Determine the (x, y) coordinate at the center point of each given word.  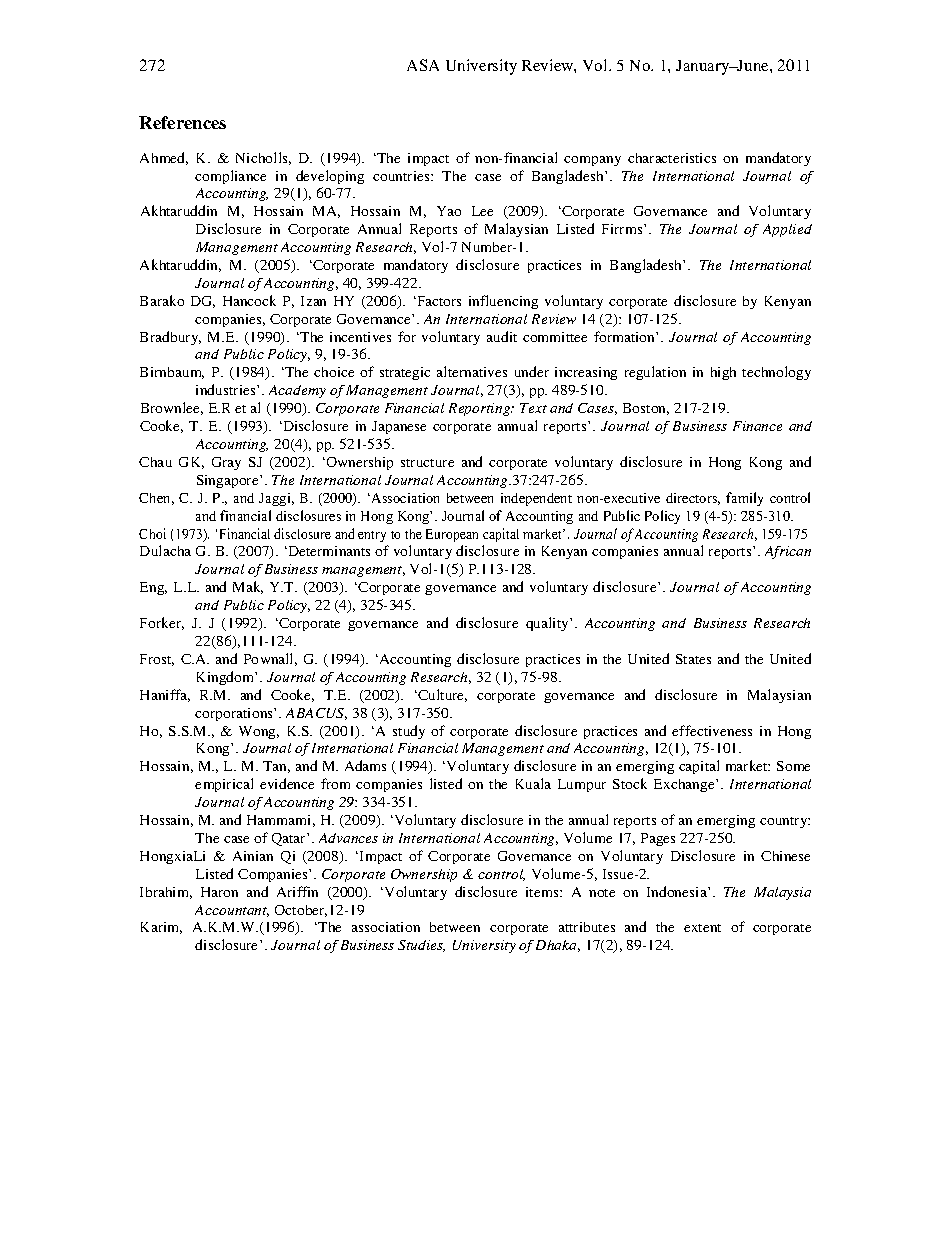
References (182, 122)
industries (227, 389)
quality (548, 624)
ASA (423, 65)
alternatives (472, 371)
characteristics (672, 158)
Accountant (232, 911)
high (723, 373)
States (693, 659)
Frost (157, 660)
